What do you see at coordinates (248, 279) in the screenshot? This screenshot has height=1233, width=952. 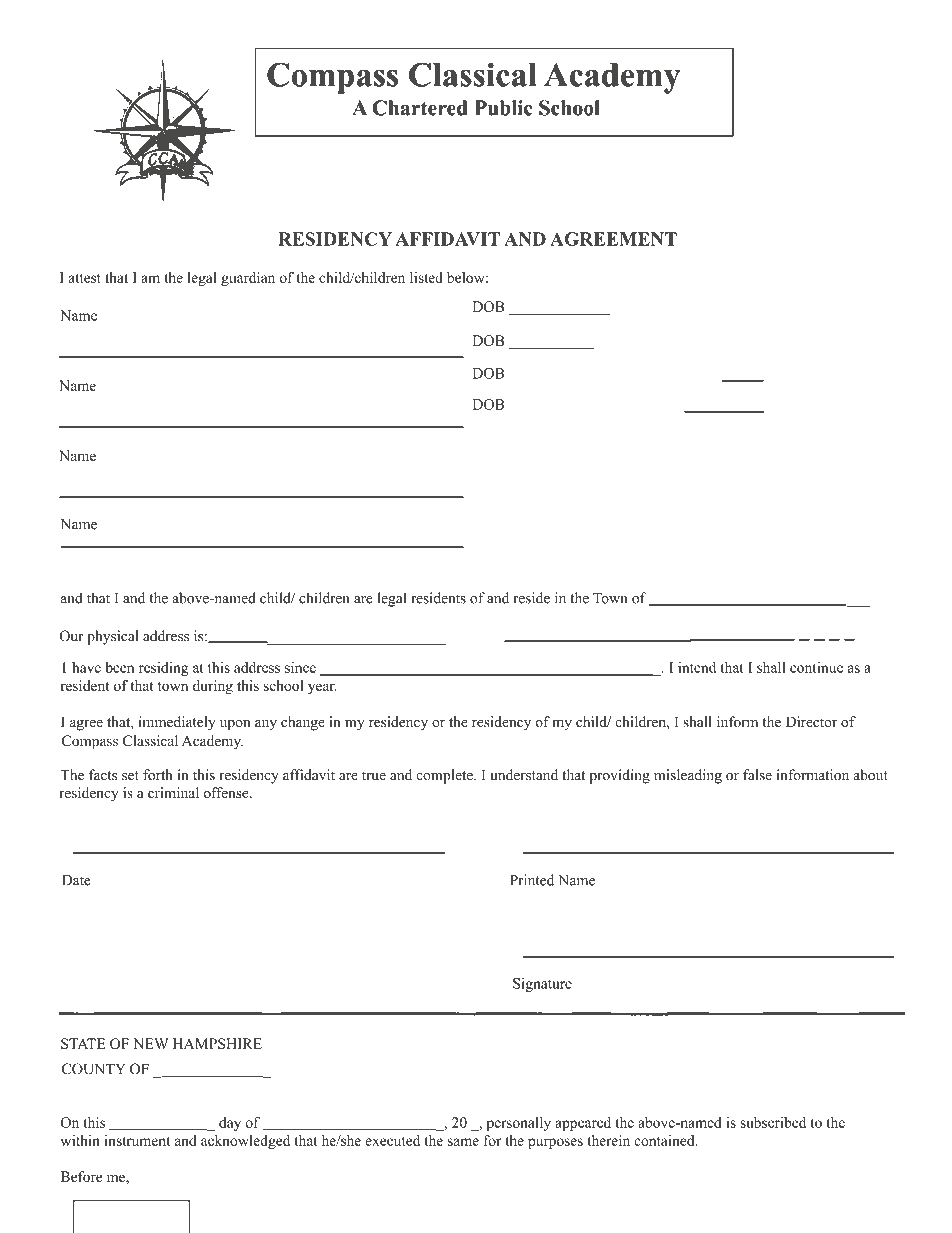 I see `guardian` at bounding box center [248, 279].
